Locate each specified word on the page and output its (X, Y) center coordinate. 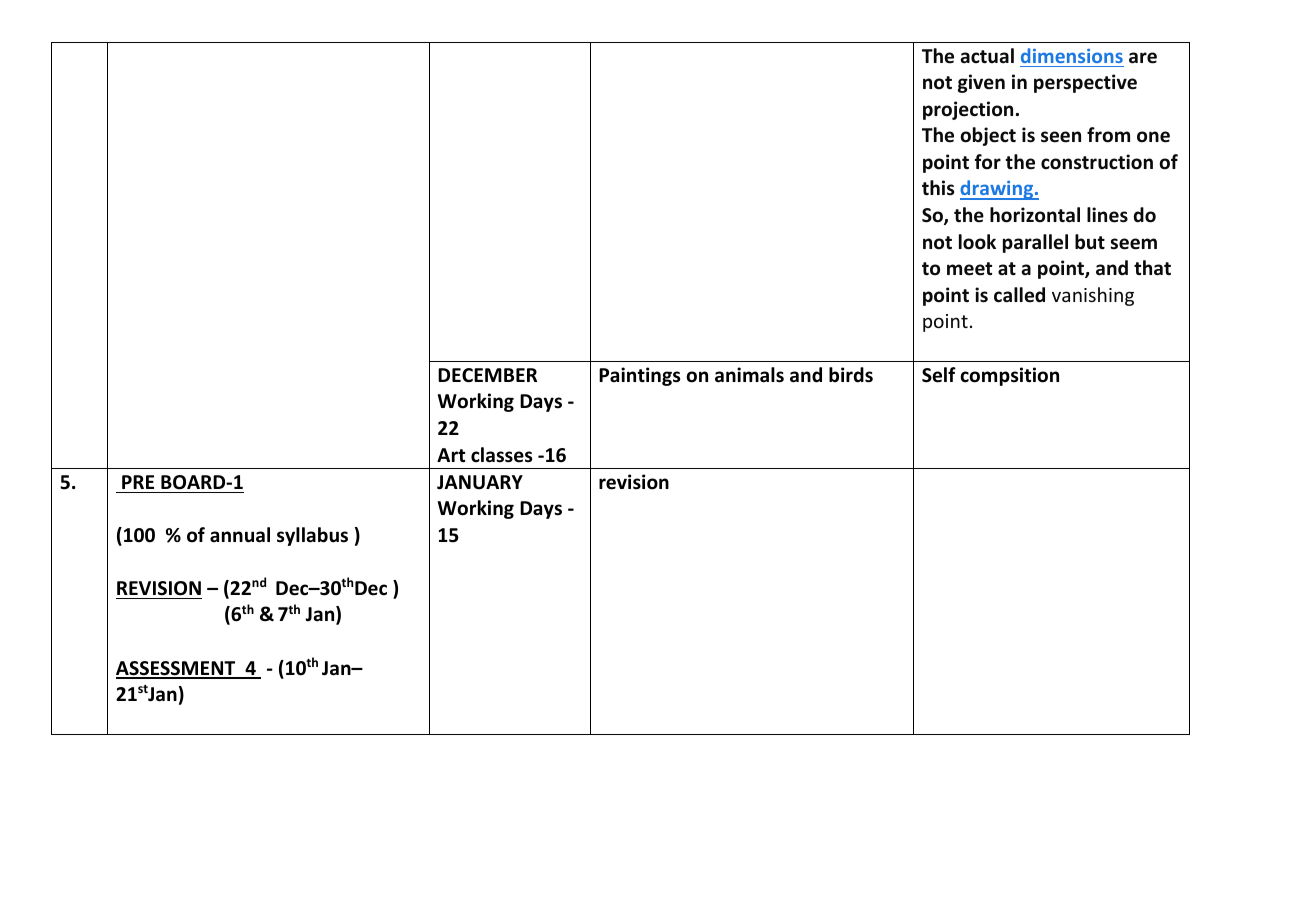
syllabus (312, 536)
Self (939, 375)
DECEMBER (487, 375)
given (981, 83)
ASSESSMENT (177, 669)
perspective (1085, 83)
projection (968, 110)
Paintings (639, 376)
